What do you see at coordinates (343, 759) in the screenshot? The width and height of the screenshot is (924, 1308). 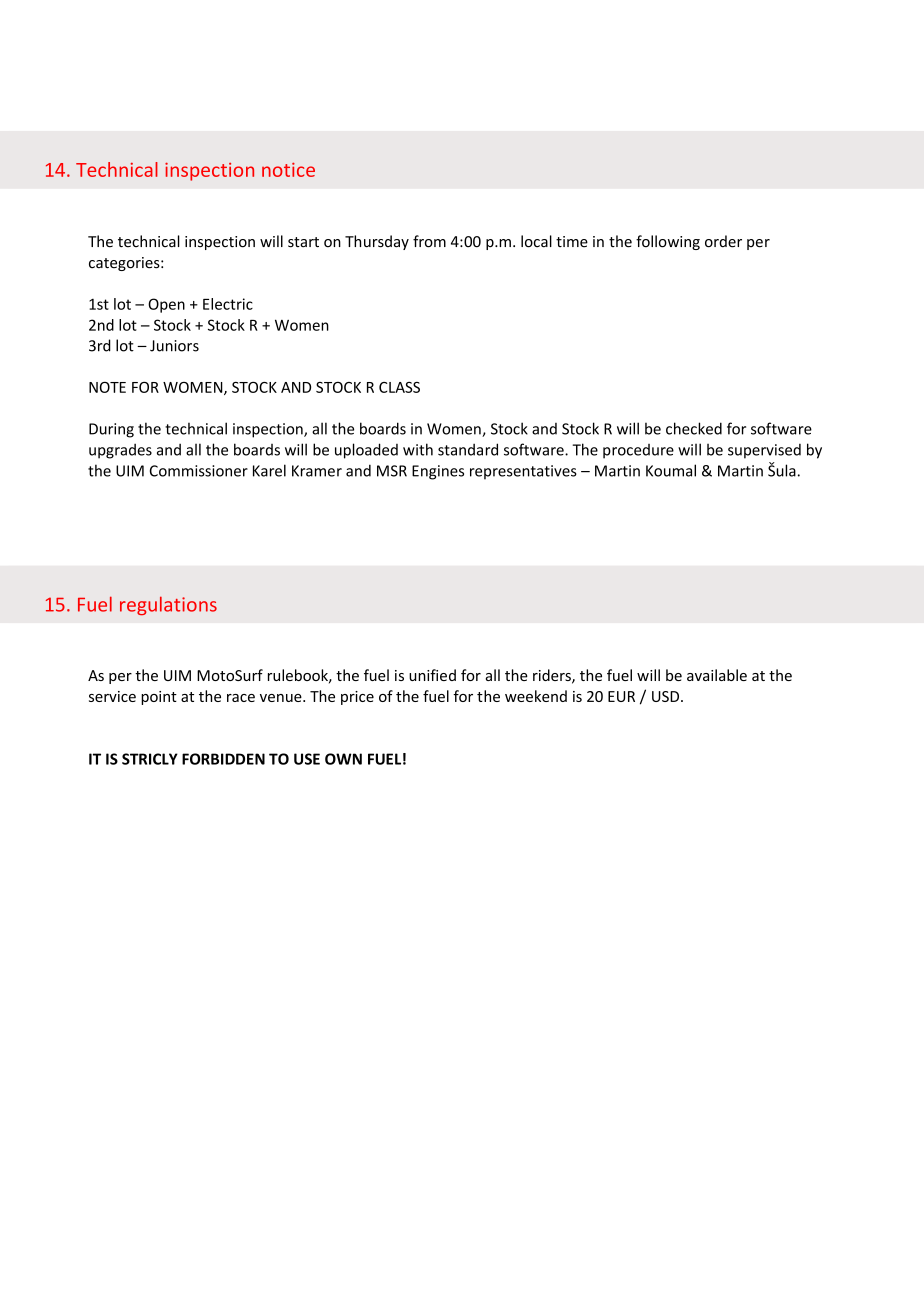 I see `OWN` at bounding box center [343, 759].
